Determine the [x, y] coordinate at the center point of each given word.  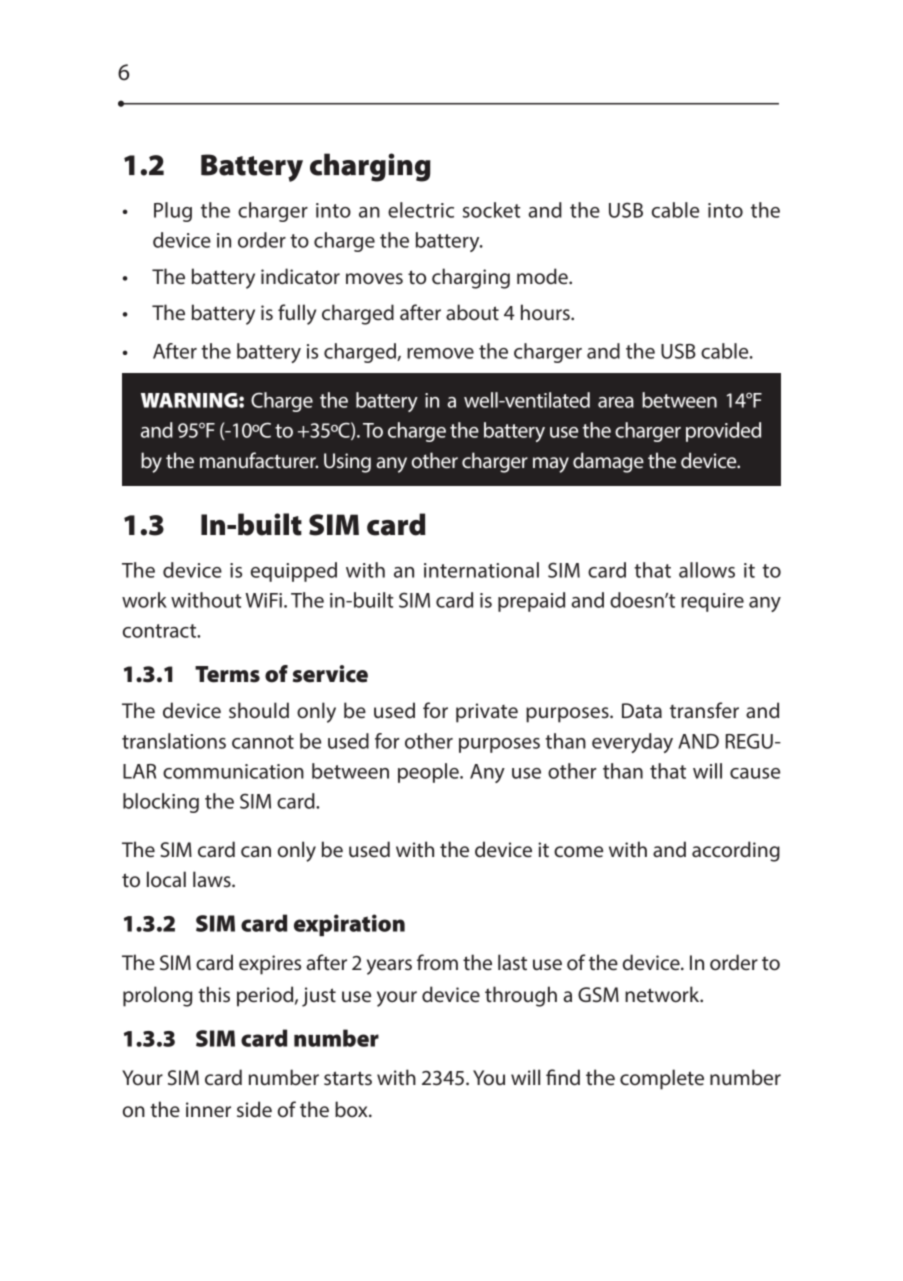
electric [421, 210]
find [563, 1077]
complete [662, 1079]
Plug [173, 212]
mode [543, 276]
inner [208, 1110]
